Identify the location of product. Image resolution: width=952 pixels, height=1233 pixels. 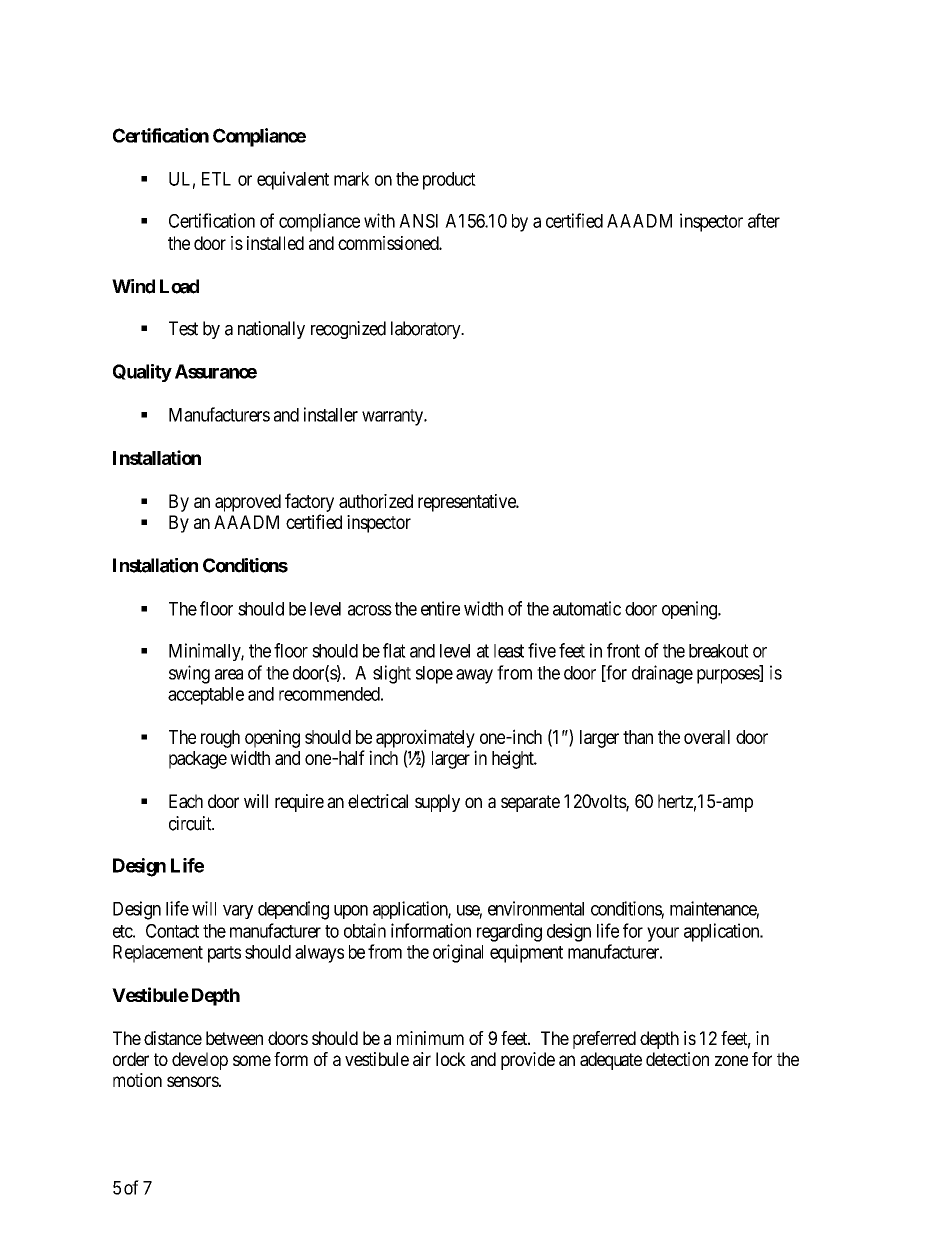
(449, 181).
